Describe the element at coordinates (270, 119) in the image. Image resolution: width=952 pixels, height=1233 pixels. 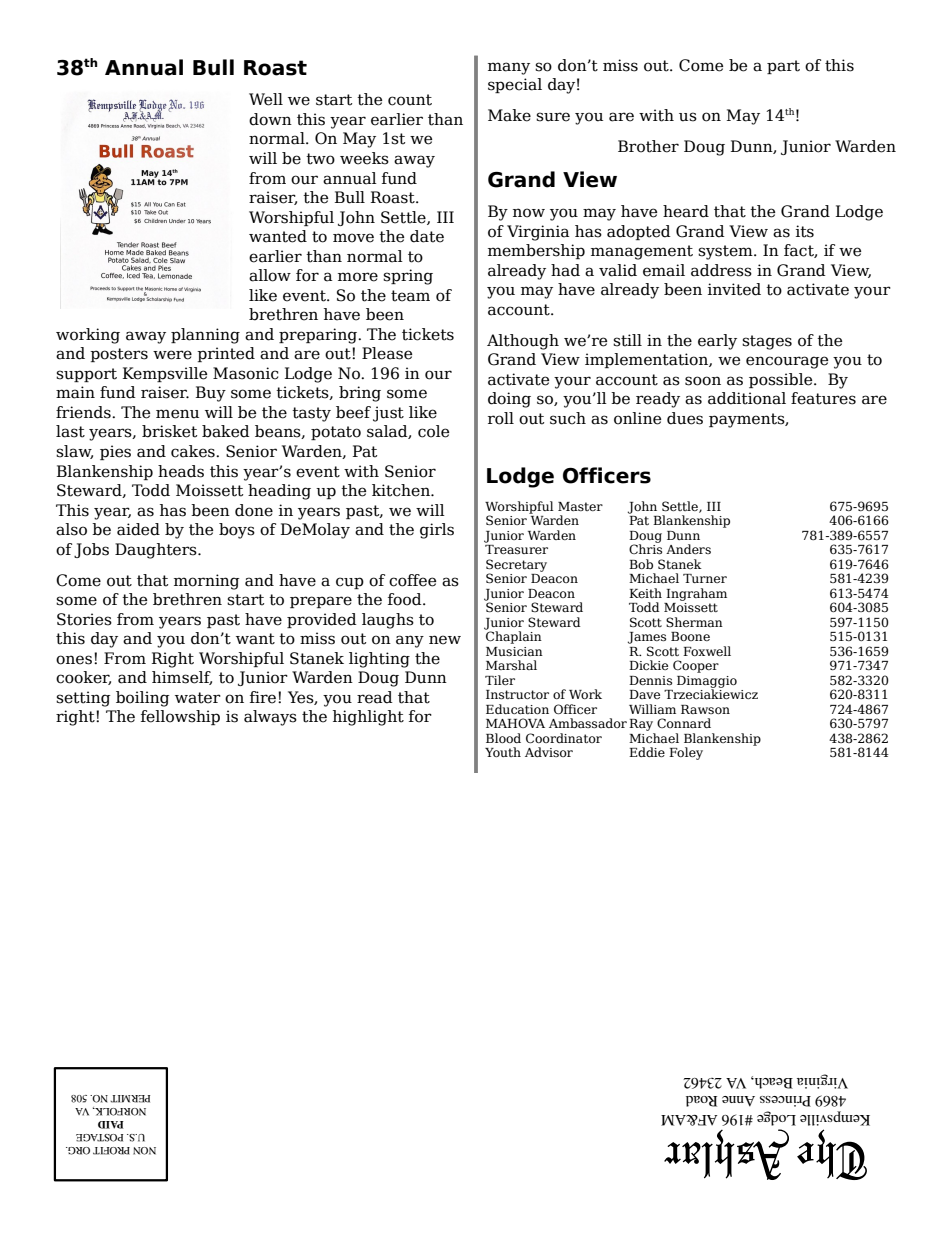
I see `down` at that location.
